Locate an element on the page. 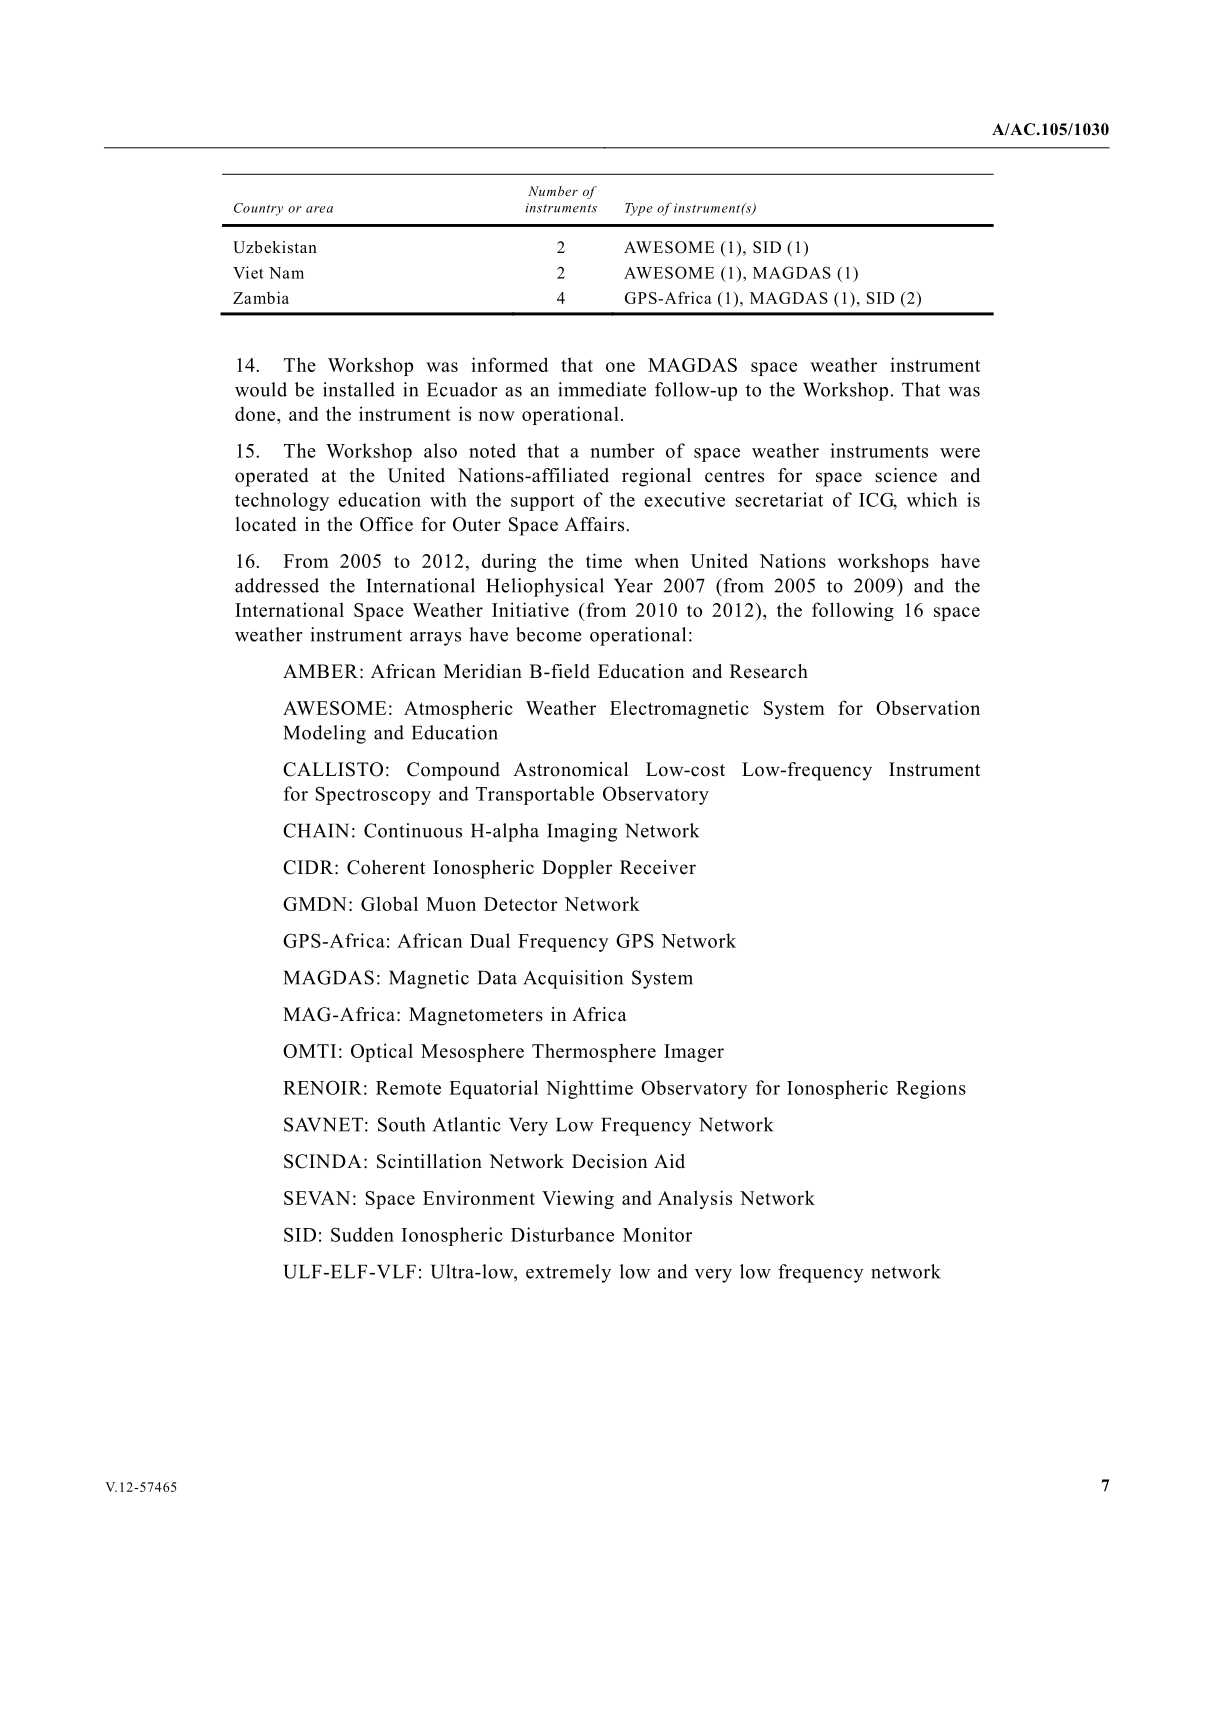  Sudden is located at coordinates (362, 1234).
